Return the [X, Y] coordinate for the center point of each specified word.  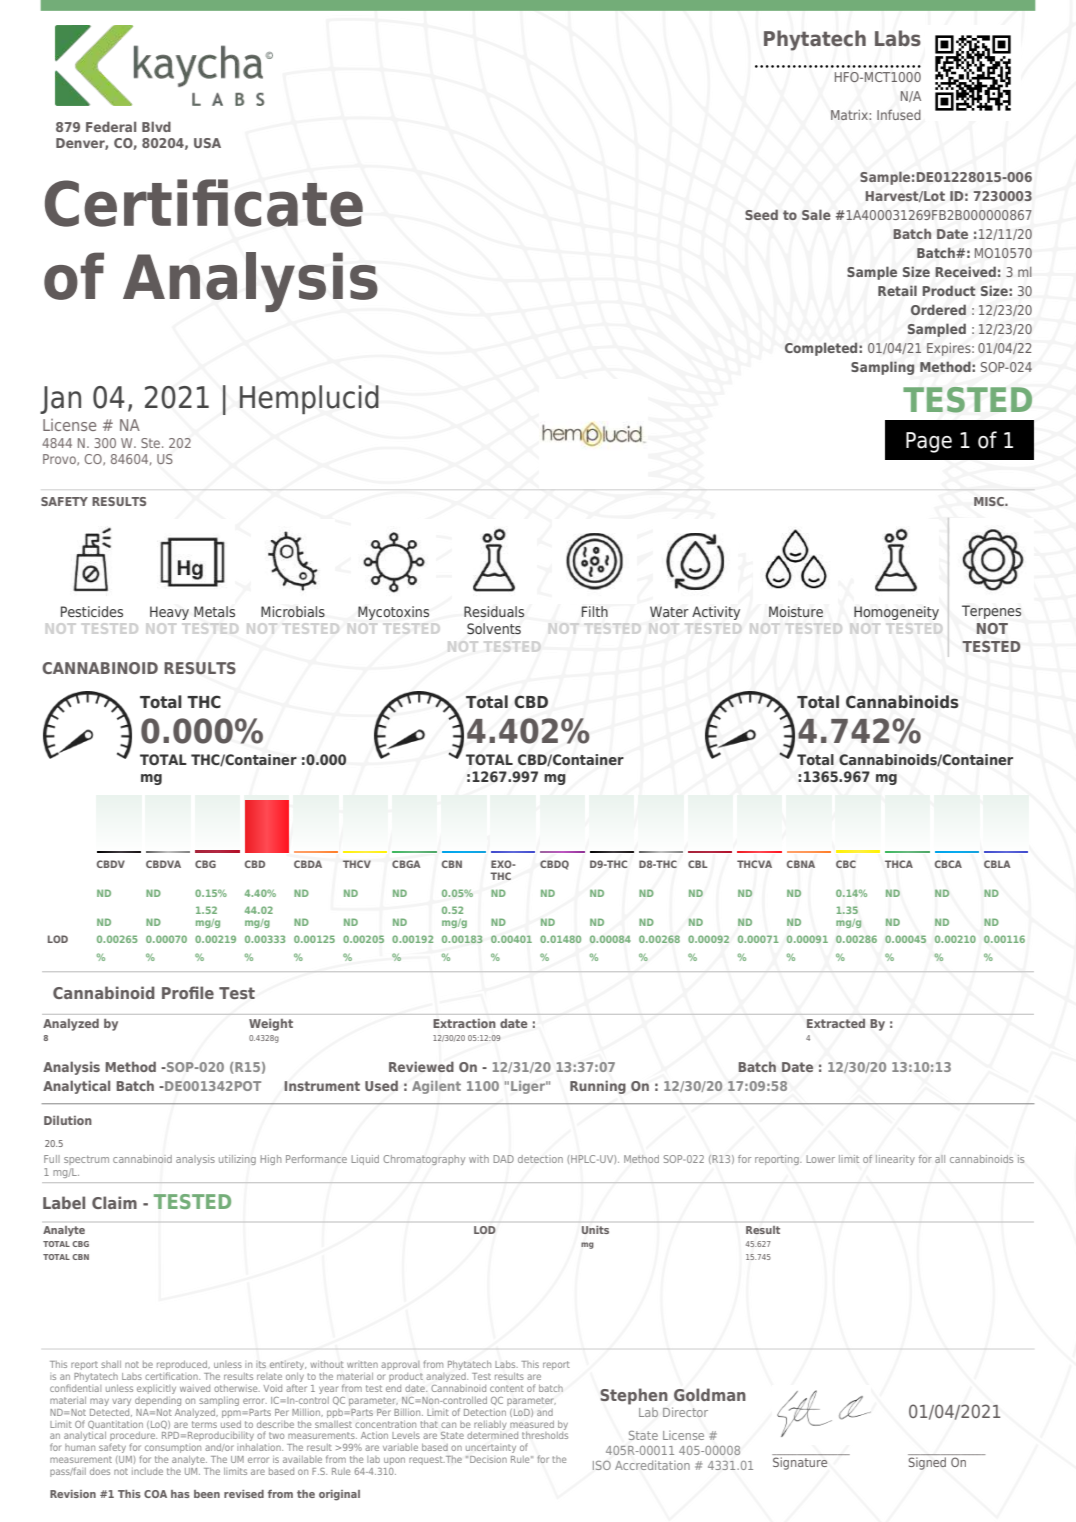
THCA [899, 864]
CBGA [406, 864]
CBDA [308, 864]
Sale [816, 214]
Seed [761, 214]
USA [207, 143]
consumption [173, 1448]
